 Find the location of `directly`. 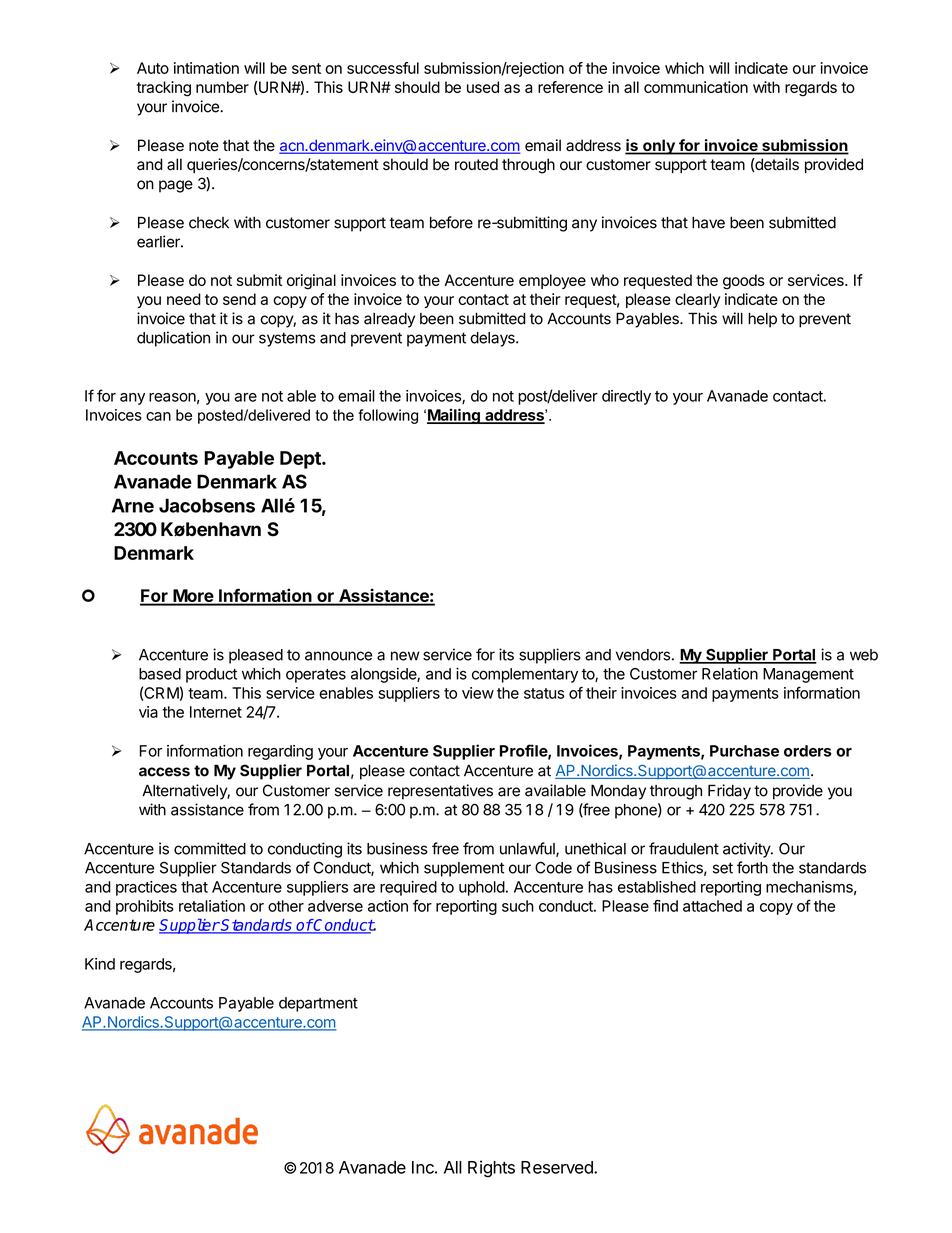

directly is located at coordinates (626, 397).
